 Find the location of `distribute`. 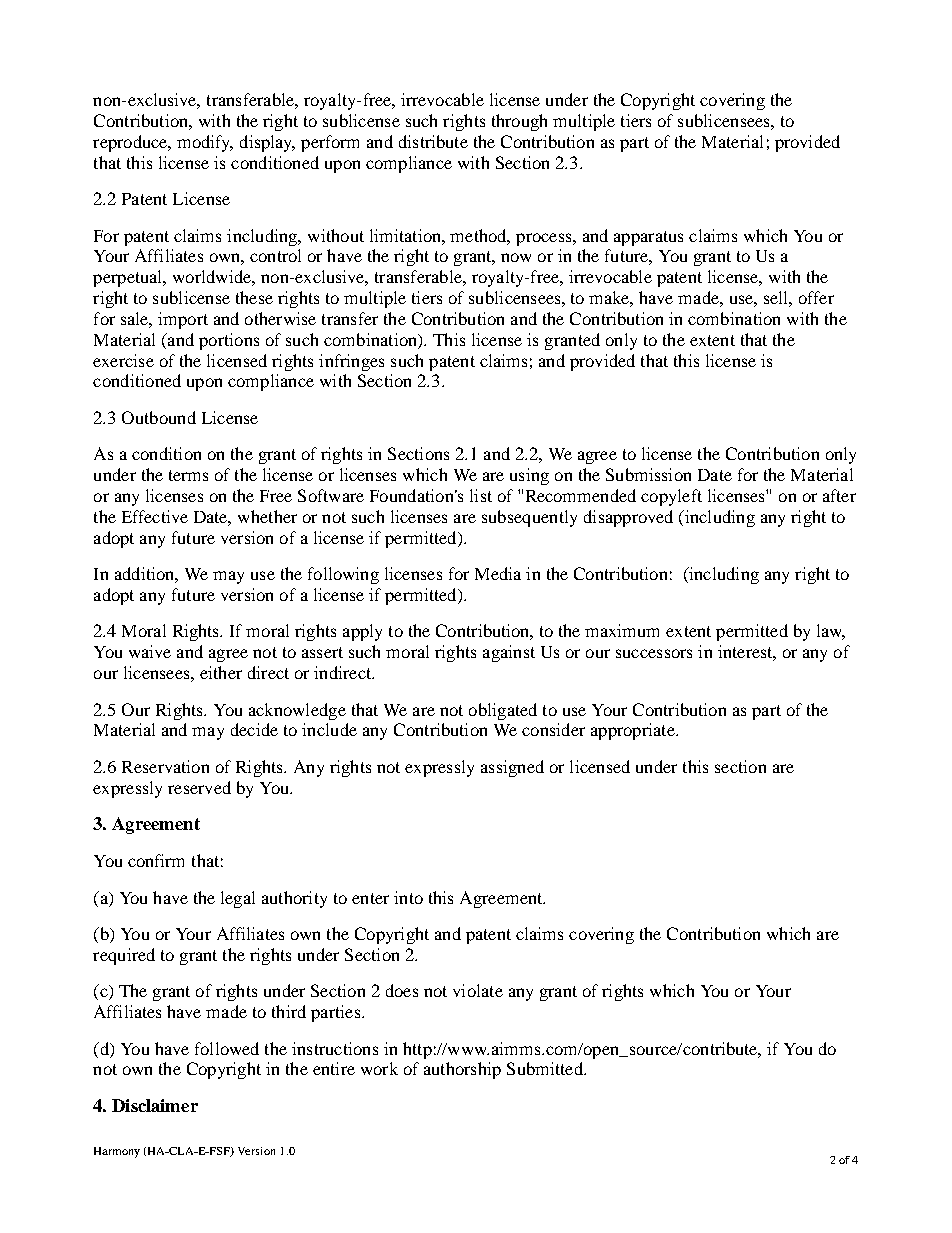

distribute is located at coordinates (433, 141).
